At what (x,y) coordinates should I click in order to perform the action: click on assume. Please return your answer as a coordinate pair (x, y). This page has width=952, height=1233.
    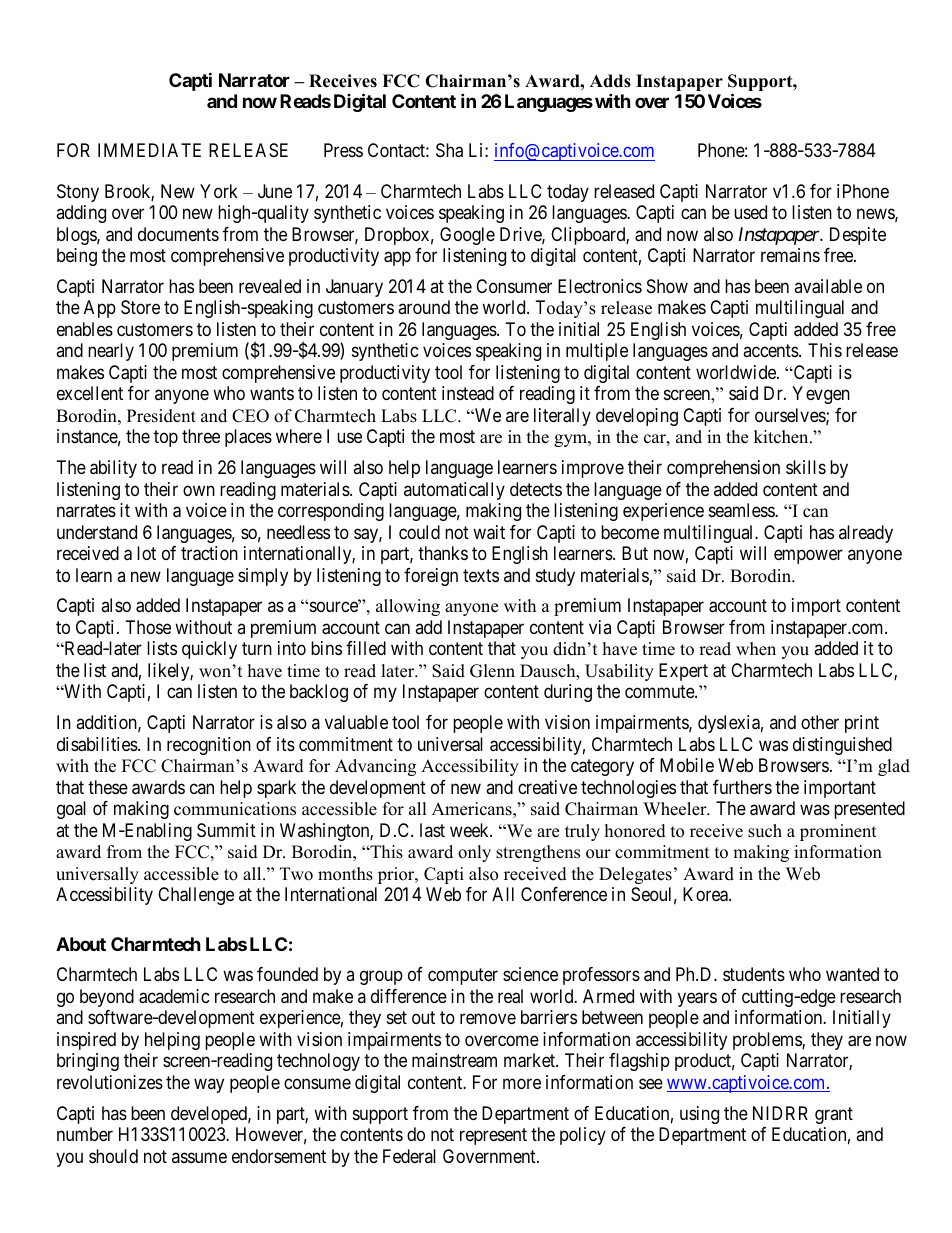
    Looking at the image, I should click on (199, 1157).
